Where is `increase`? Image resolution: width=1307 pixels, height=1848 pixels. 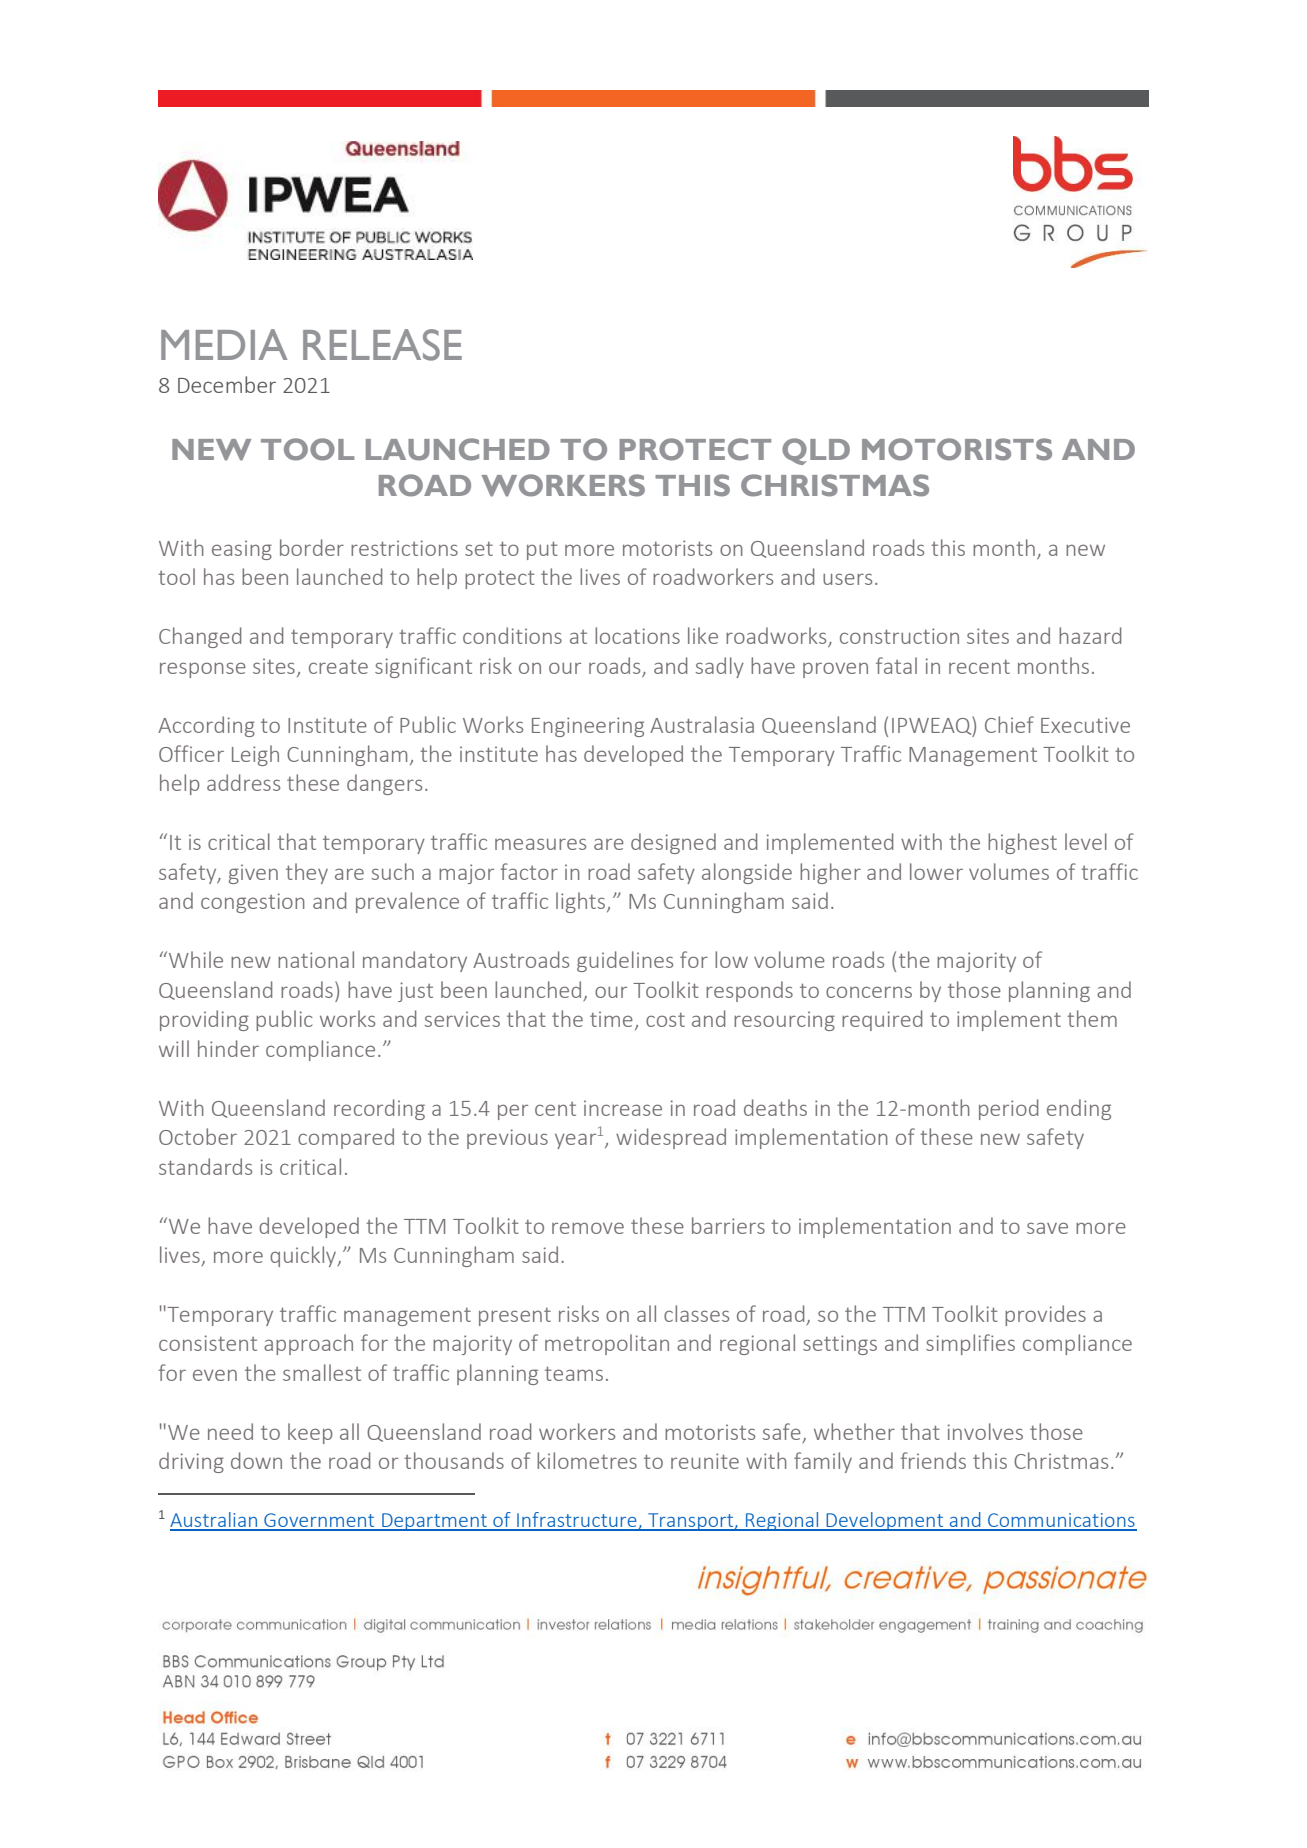
increase is located at coordinates (623, 1108).
